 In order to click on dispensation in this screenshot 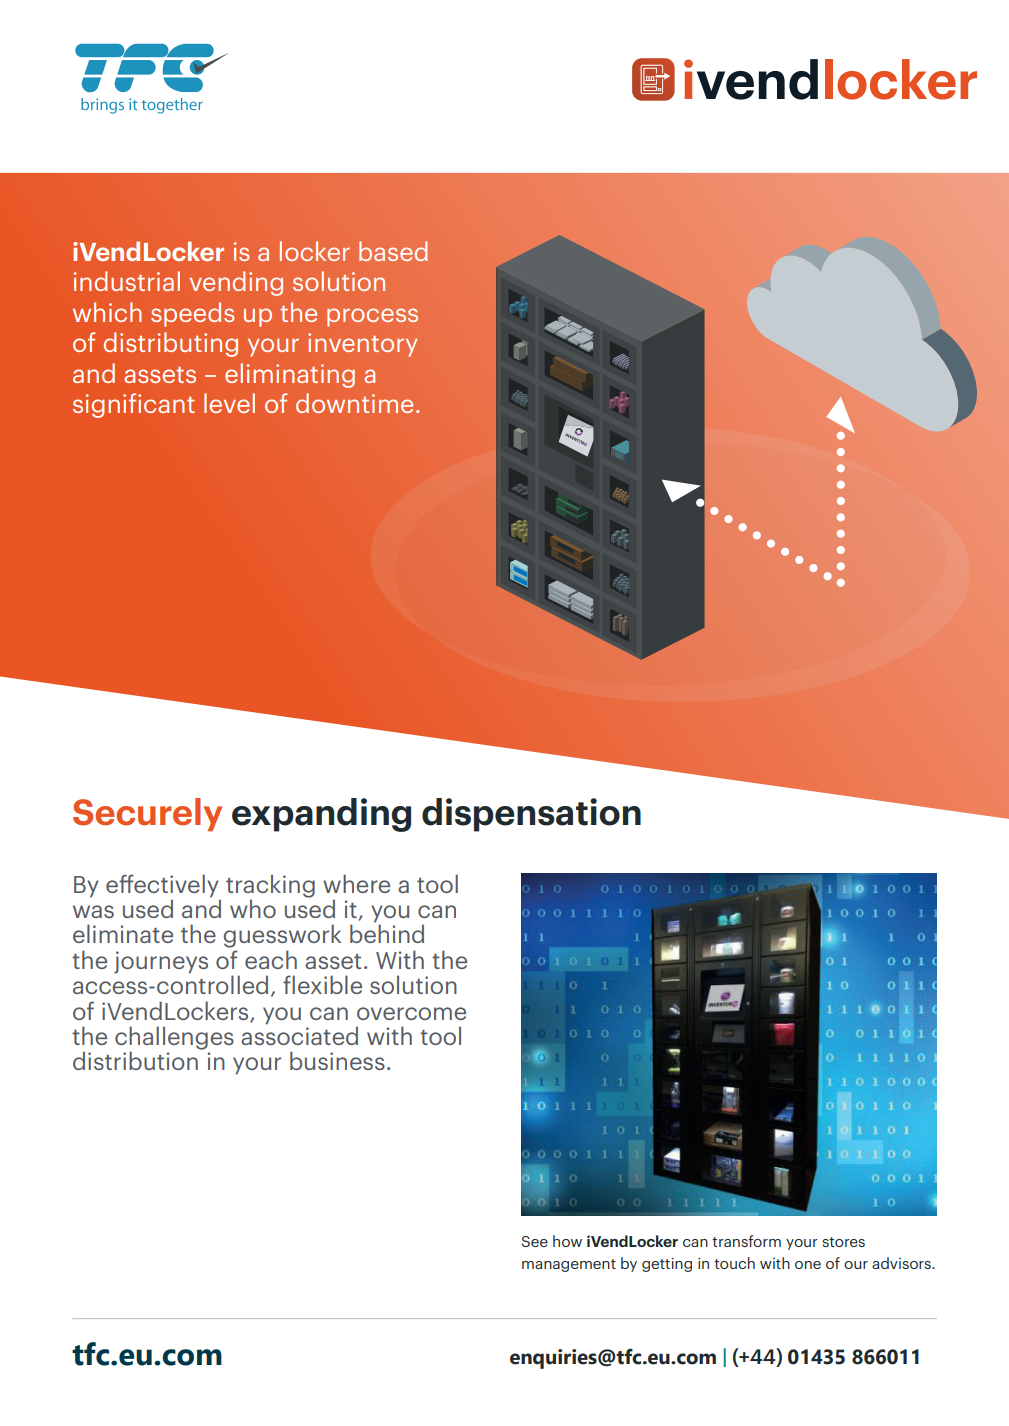, I will do `click(531, 815)`.
